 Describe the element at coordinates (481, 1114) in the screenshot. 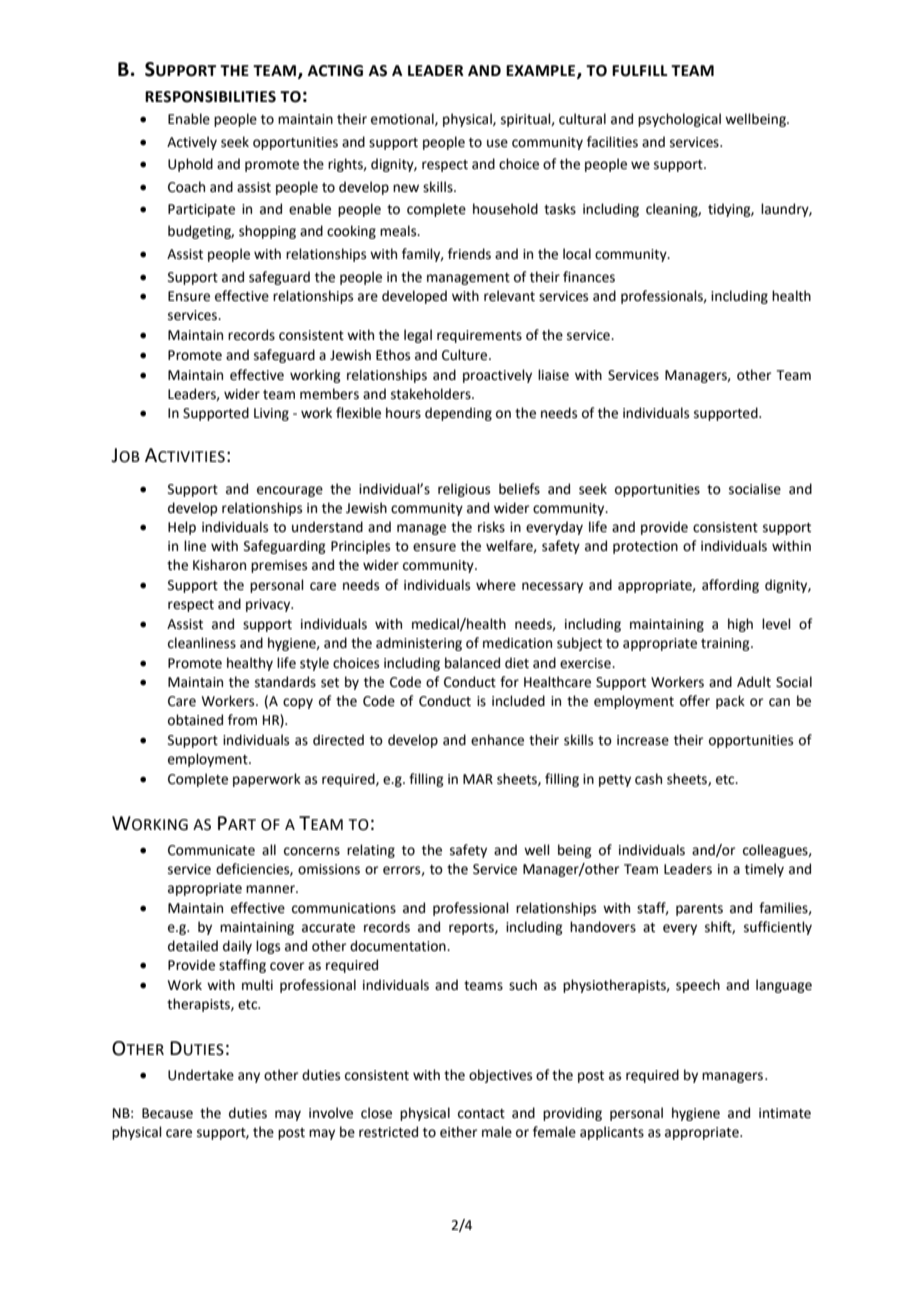

I see `contact` at that location.
